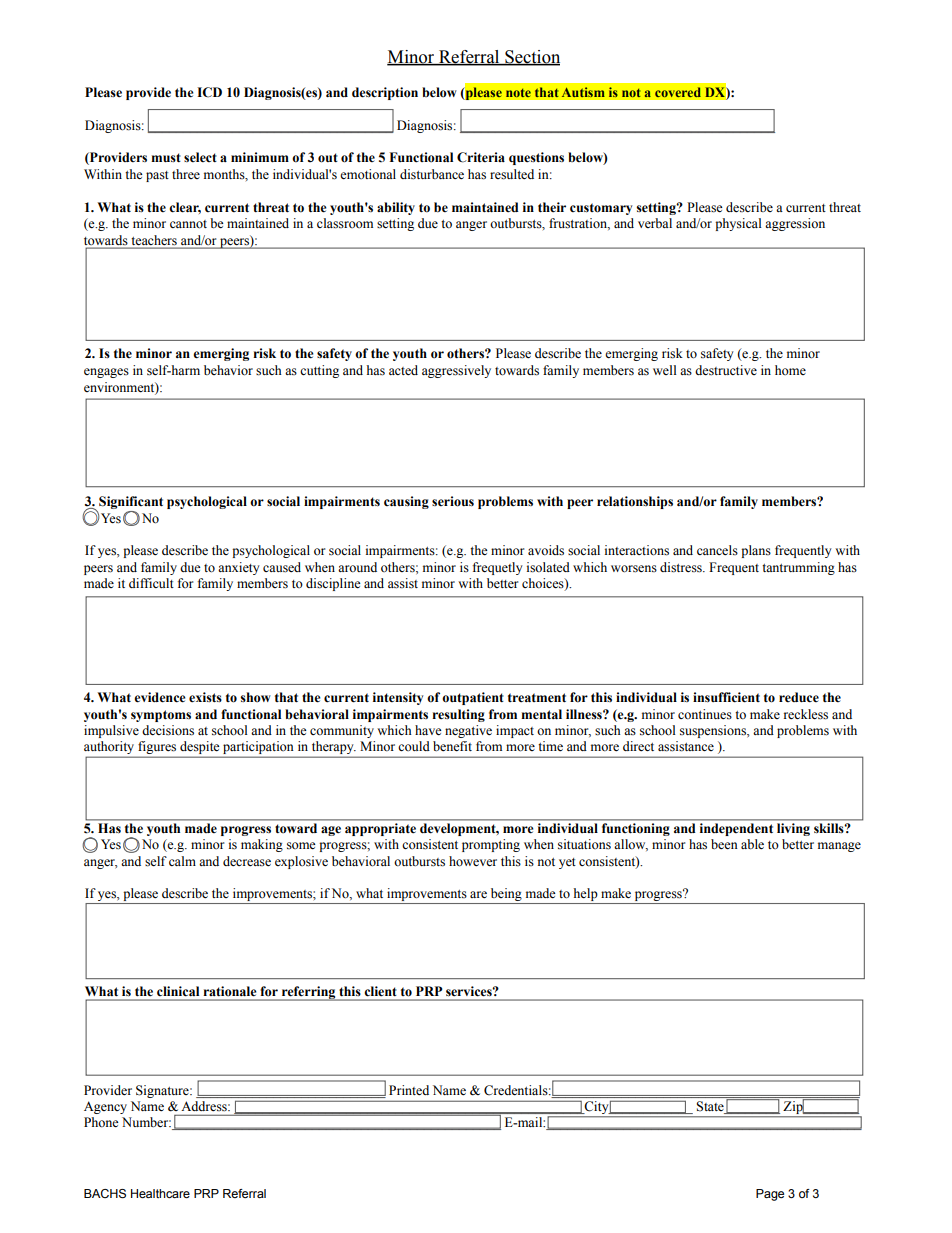 Image resolution: width=952 pixels, height=1233 pixels. What do you see at coordinates (491, 845) in the screenshot?
I see `prompting` at bounding box center [491, 845].
